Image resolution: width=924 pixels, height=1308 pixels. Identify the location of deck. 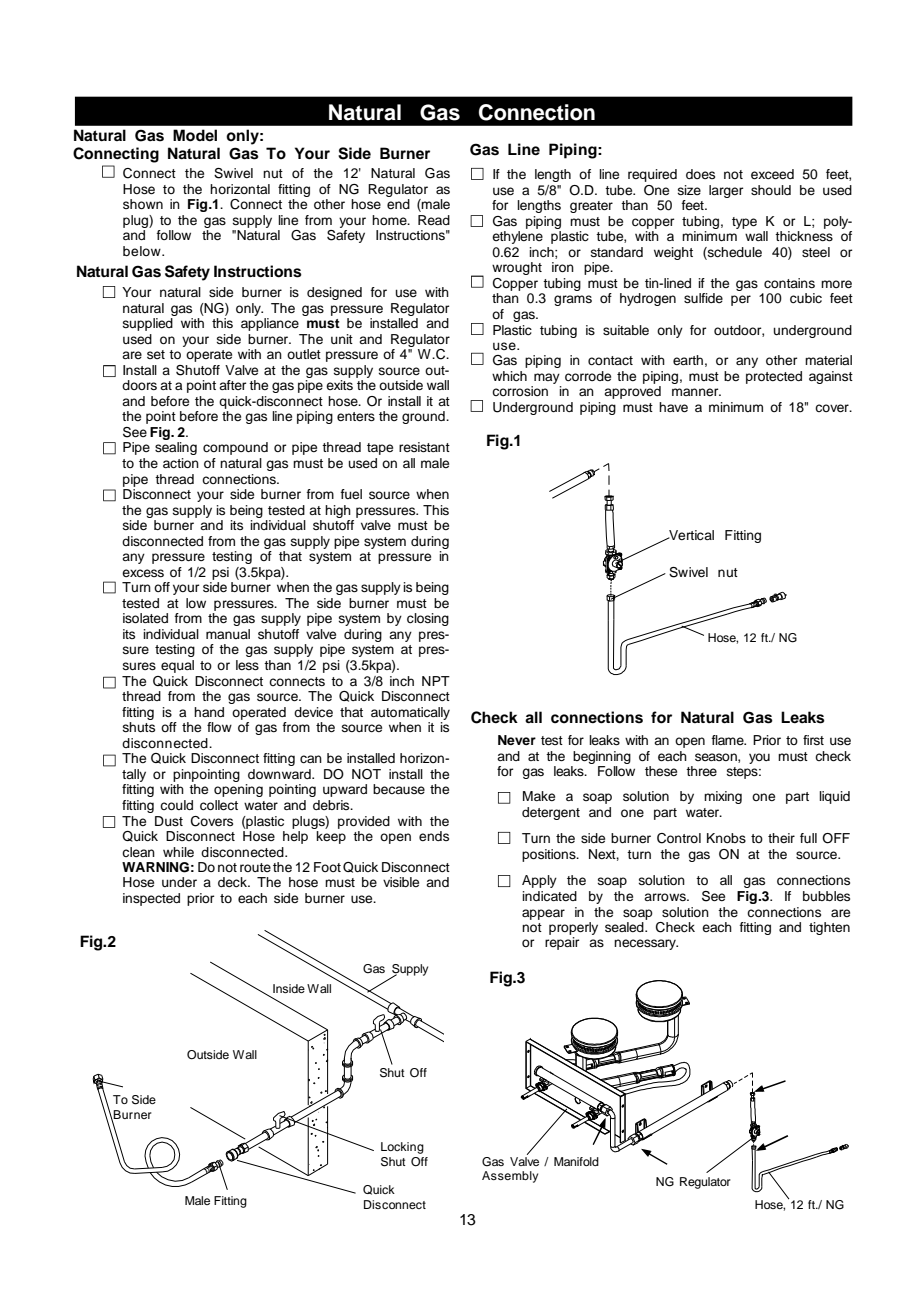
(233, 882).
